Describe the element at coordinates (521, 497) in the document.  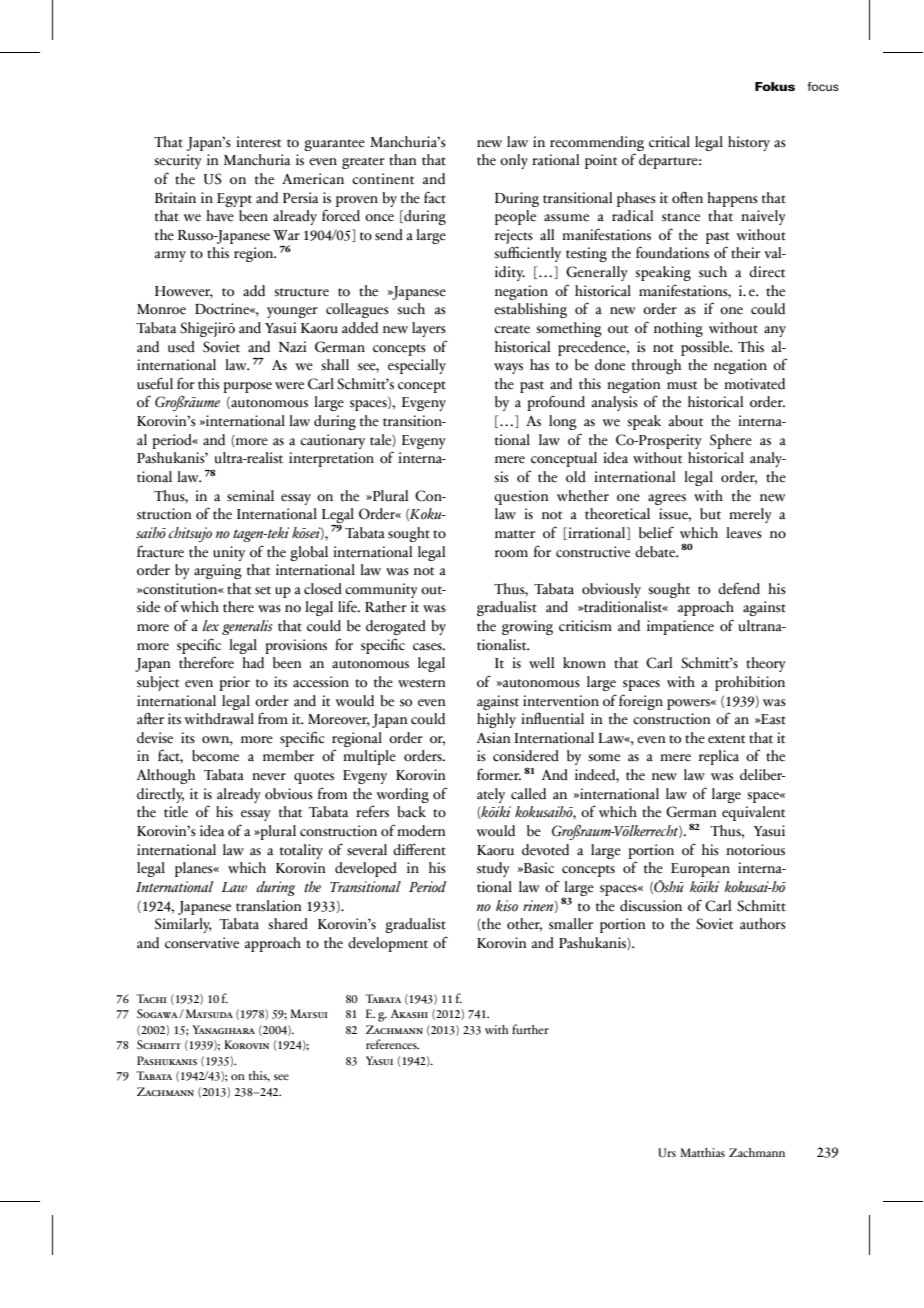
I see `question` at that location.
